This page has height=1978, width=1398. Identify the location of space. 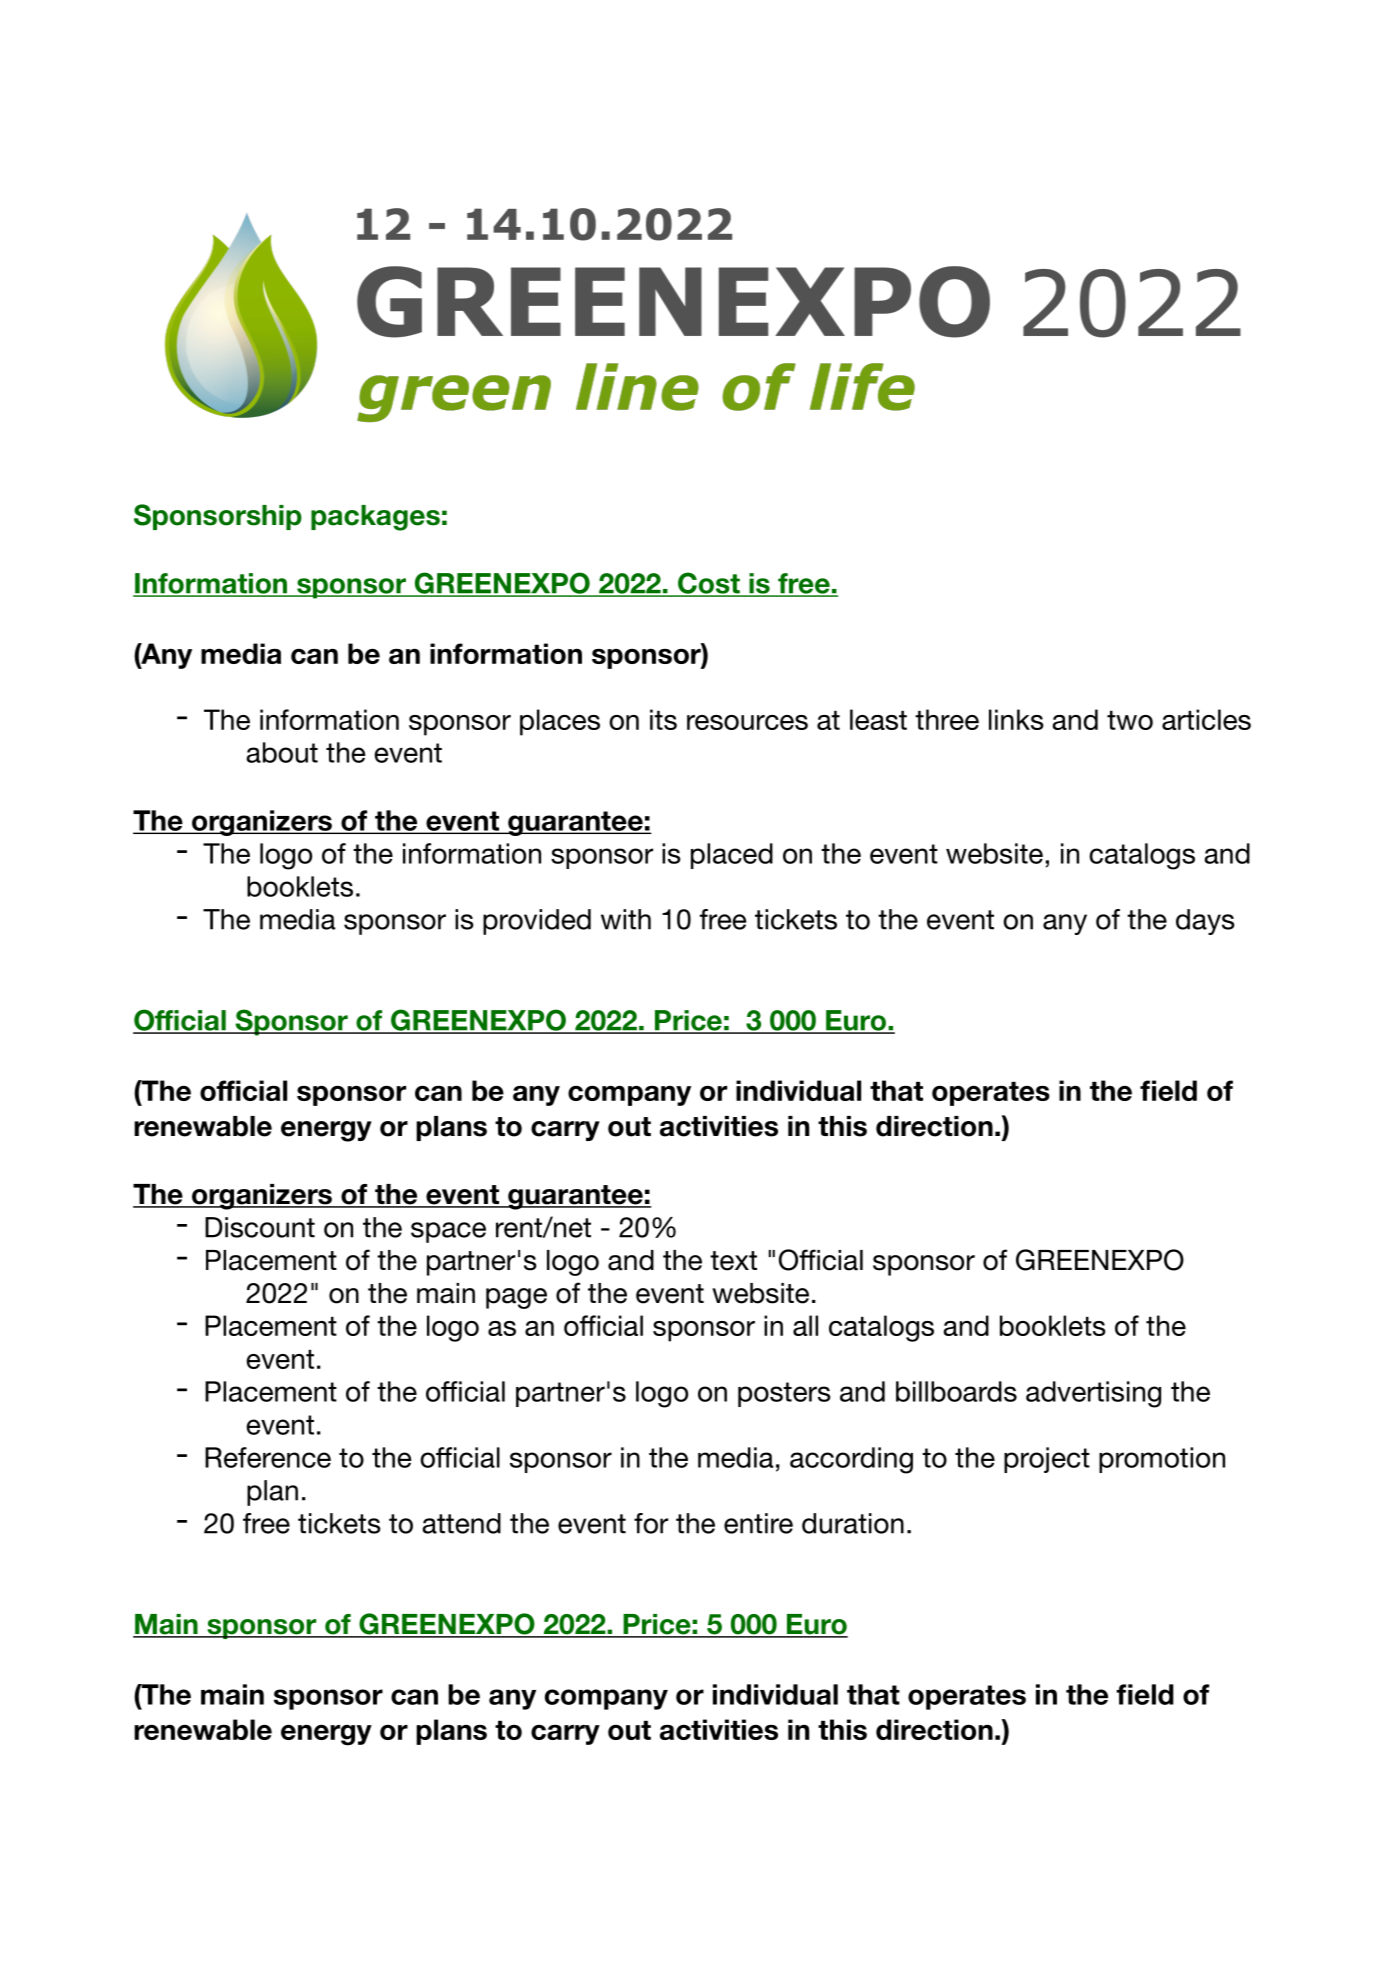
(448, 1232).
